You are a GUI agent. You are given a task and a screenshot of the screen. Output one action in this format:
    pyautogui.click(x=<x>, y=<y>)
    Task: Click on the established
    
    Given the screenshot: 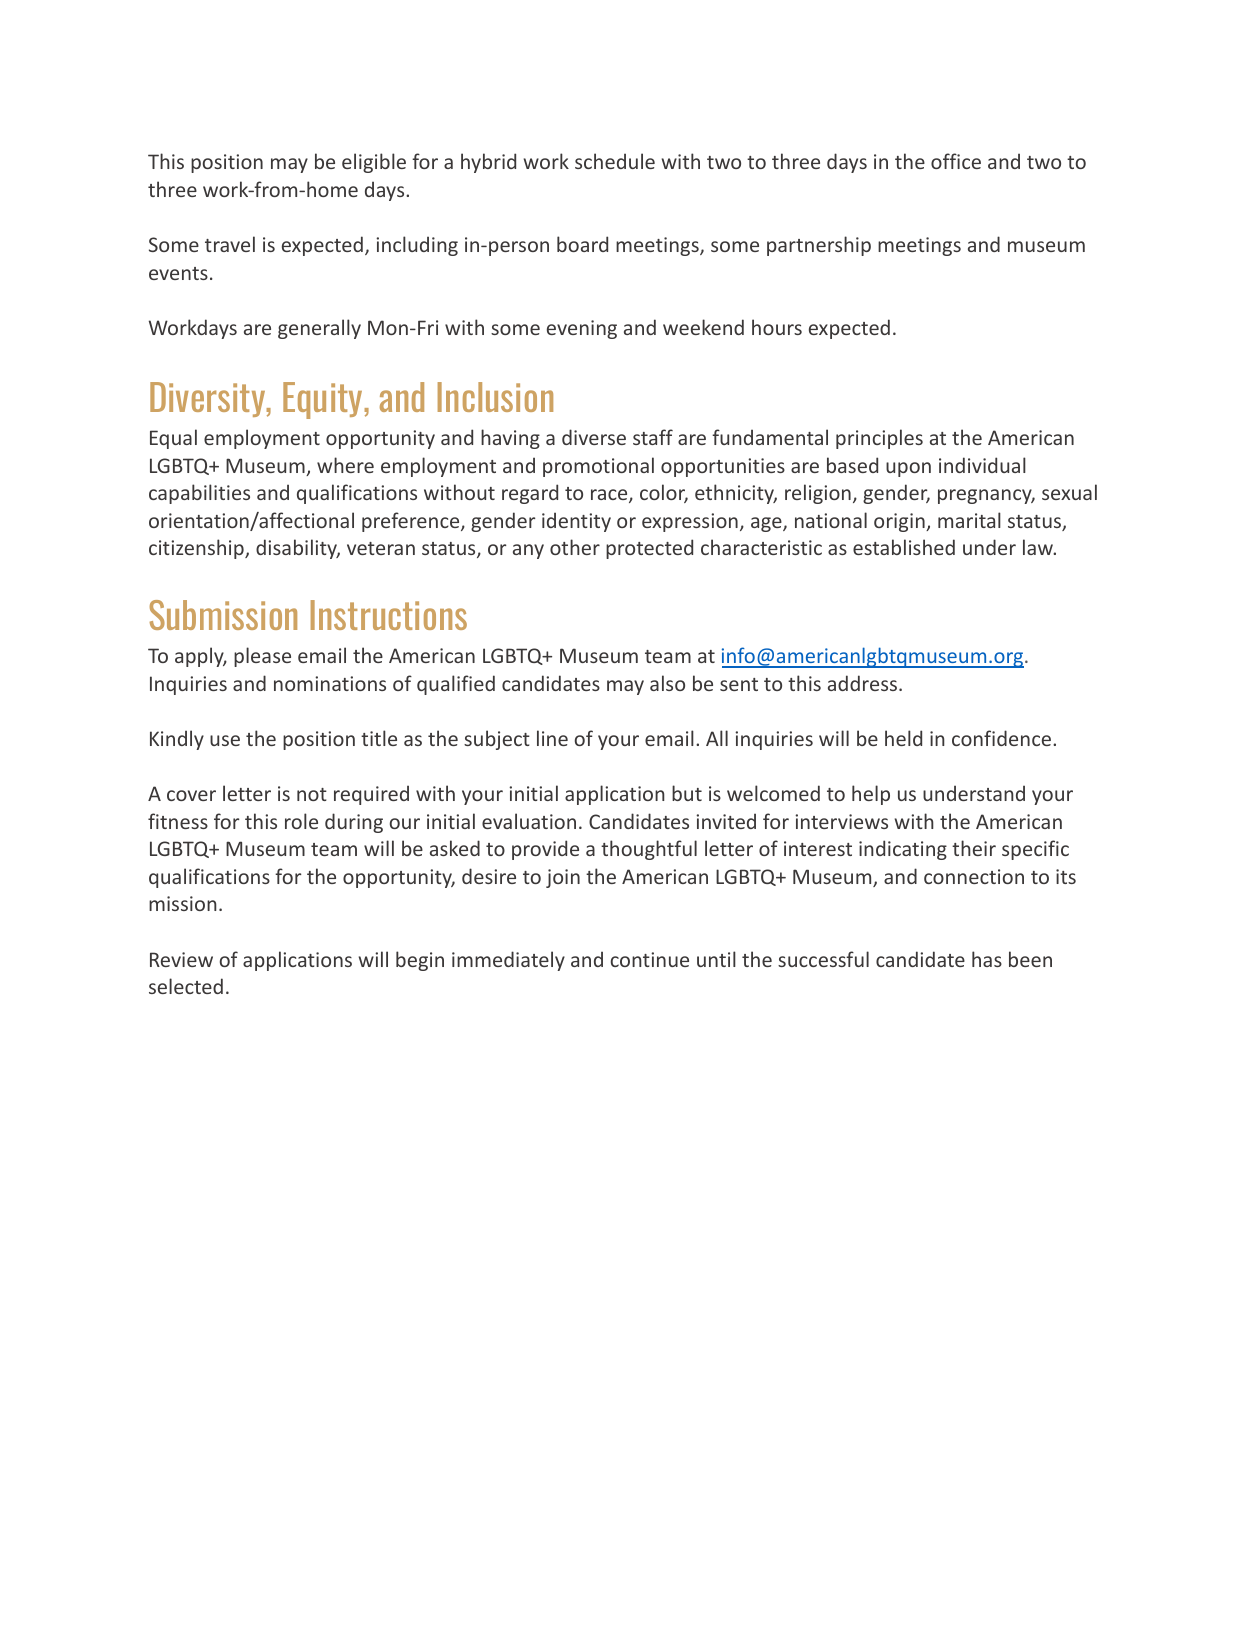 What is the action you would take?
    pyautogui.click(x=904, y=547)
